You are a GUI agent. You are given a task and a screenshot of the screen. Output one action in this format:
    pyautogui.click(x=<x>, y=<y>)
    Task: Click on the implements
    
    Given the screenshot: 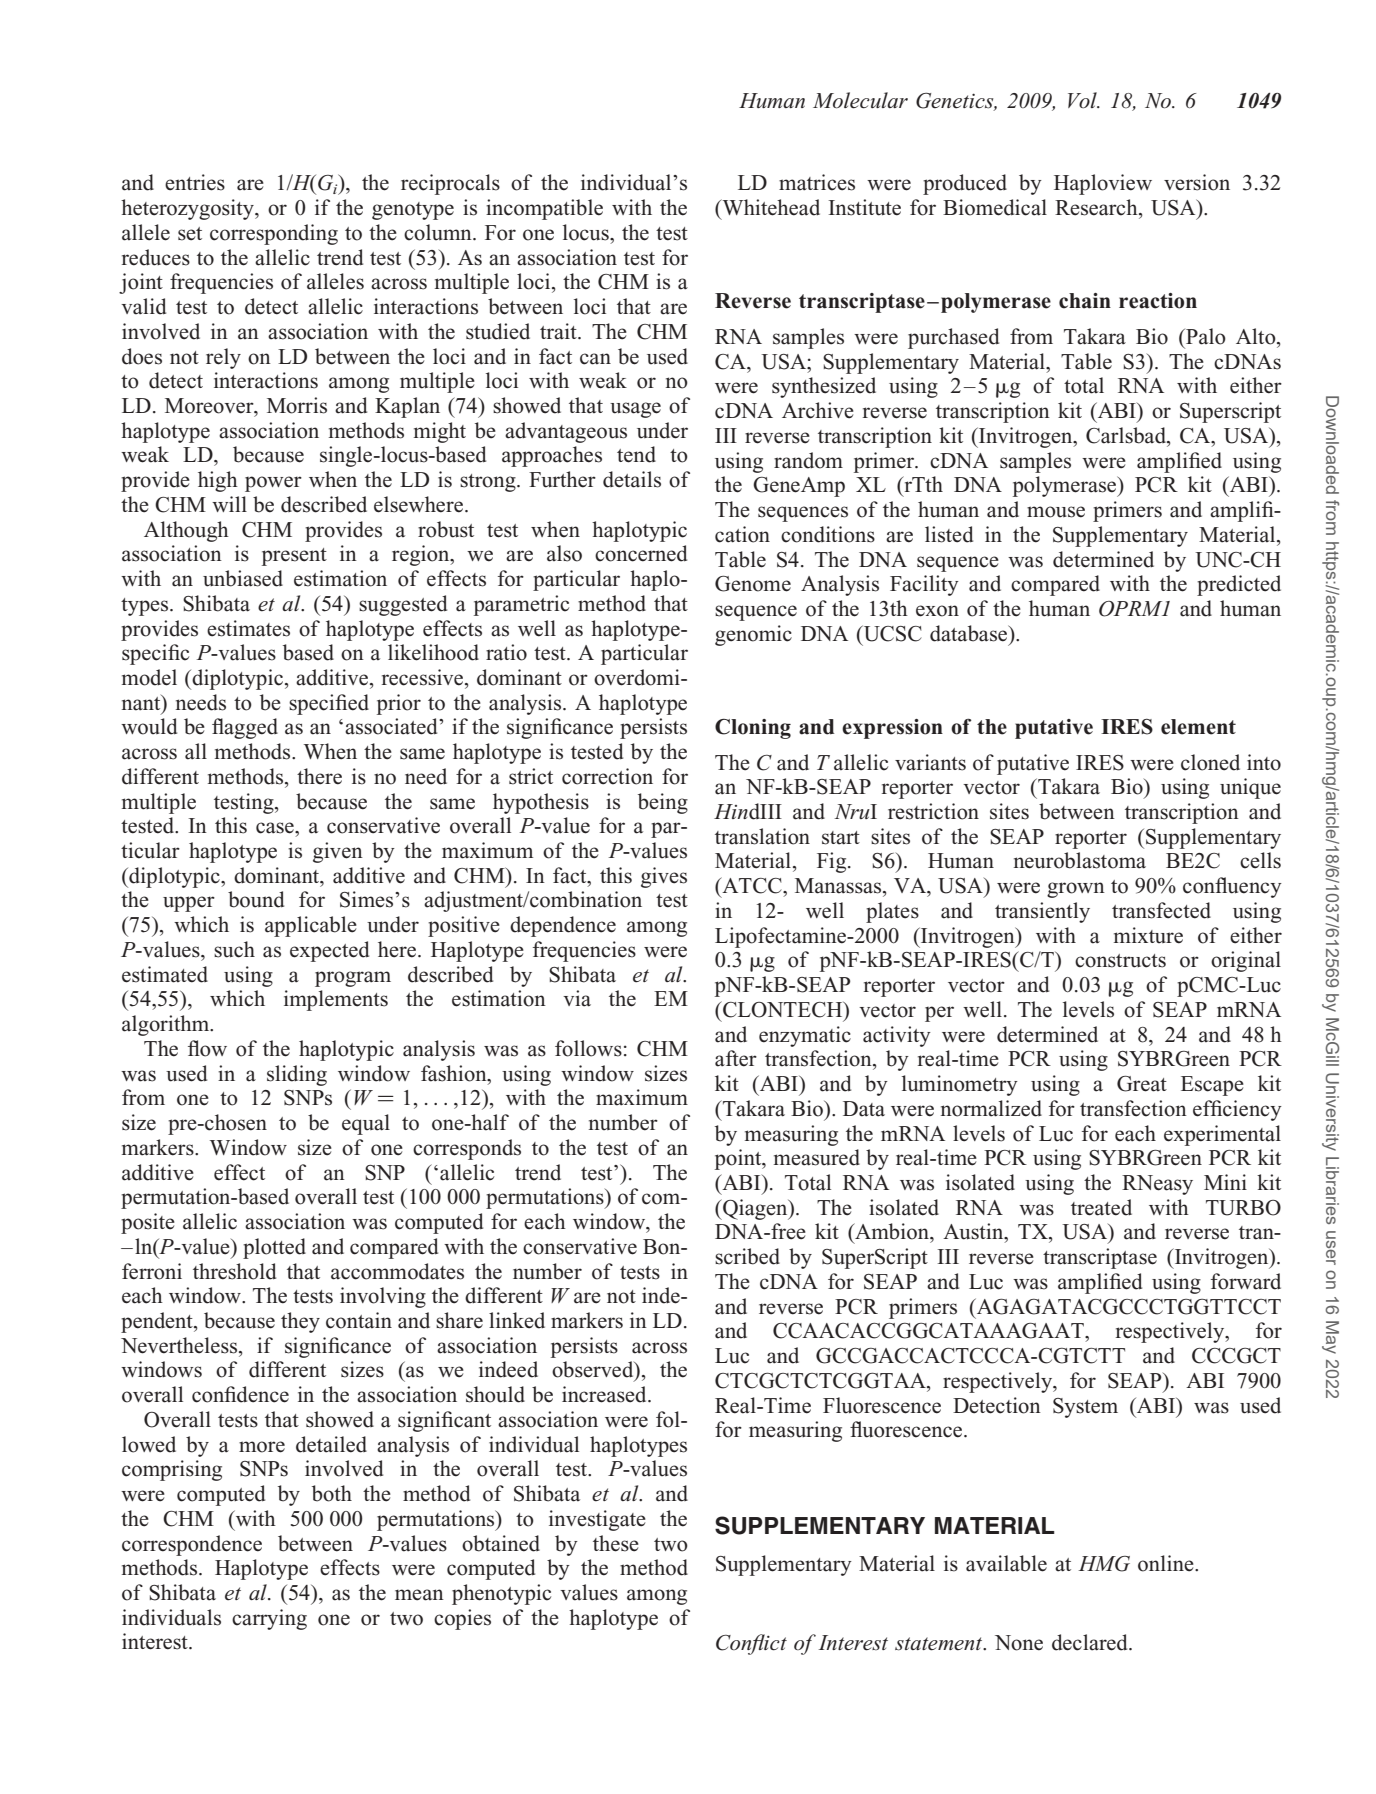 What is the action you would take?
    pyautogui.click(x=336, y=1000)
